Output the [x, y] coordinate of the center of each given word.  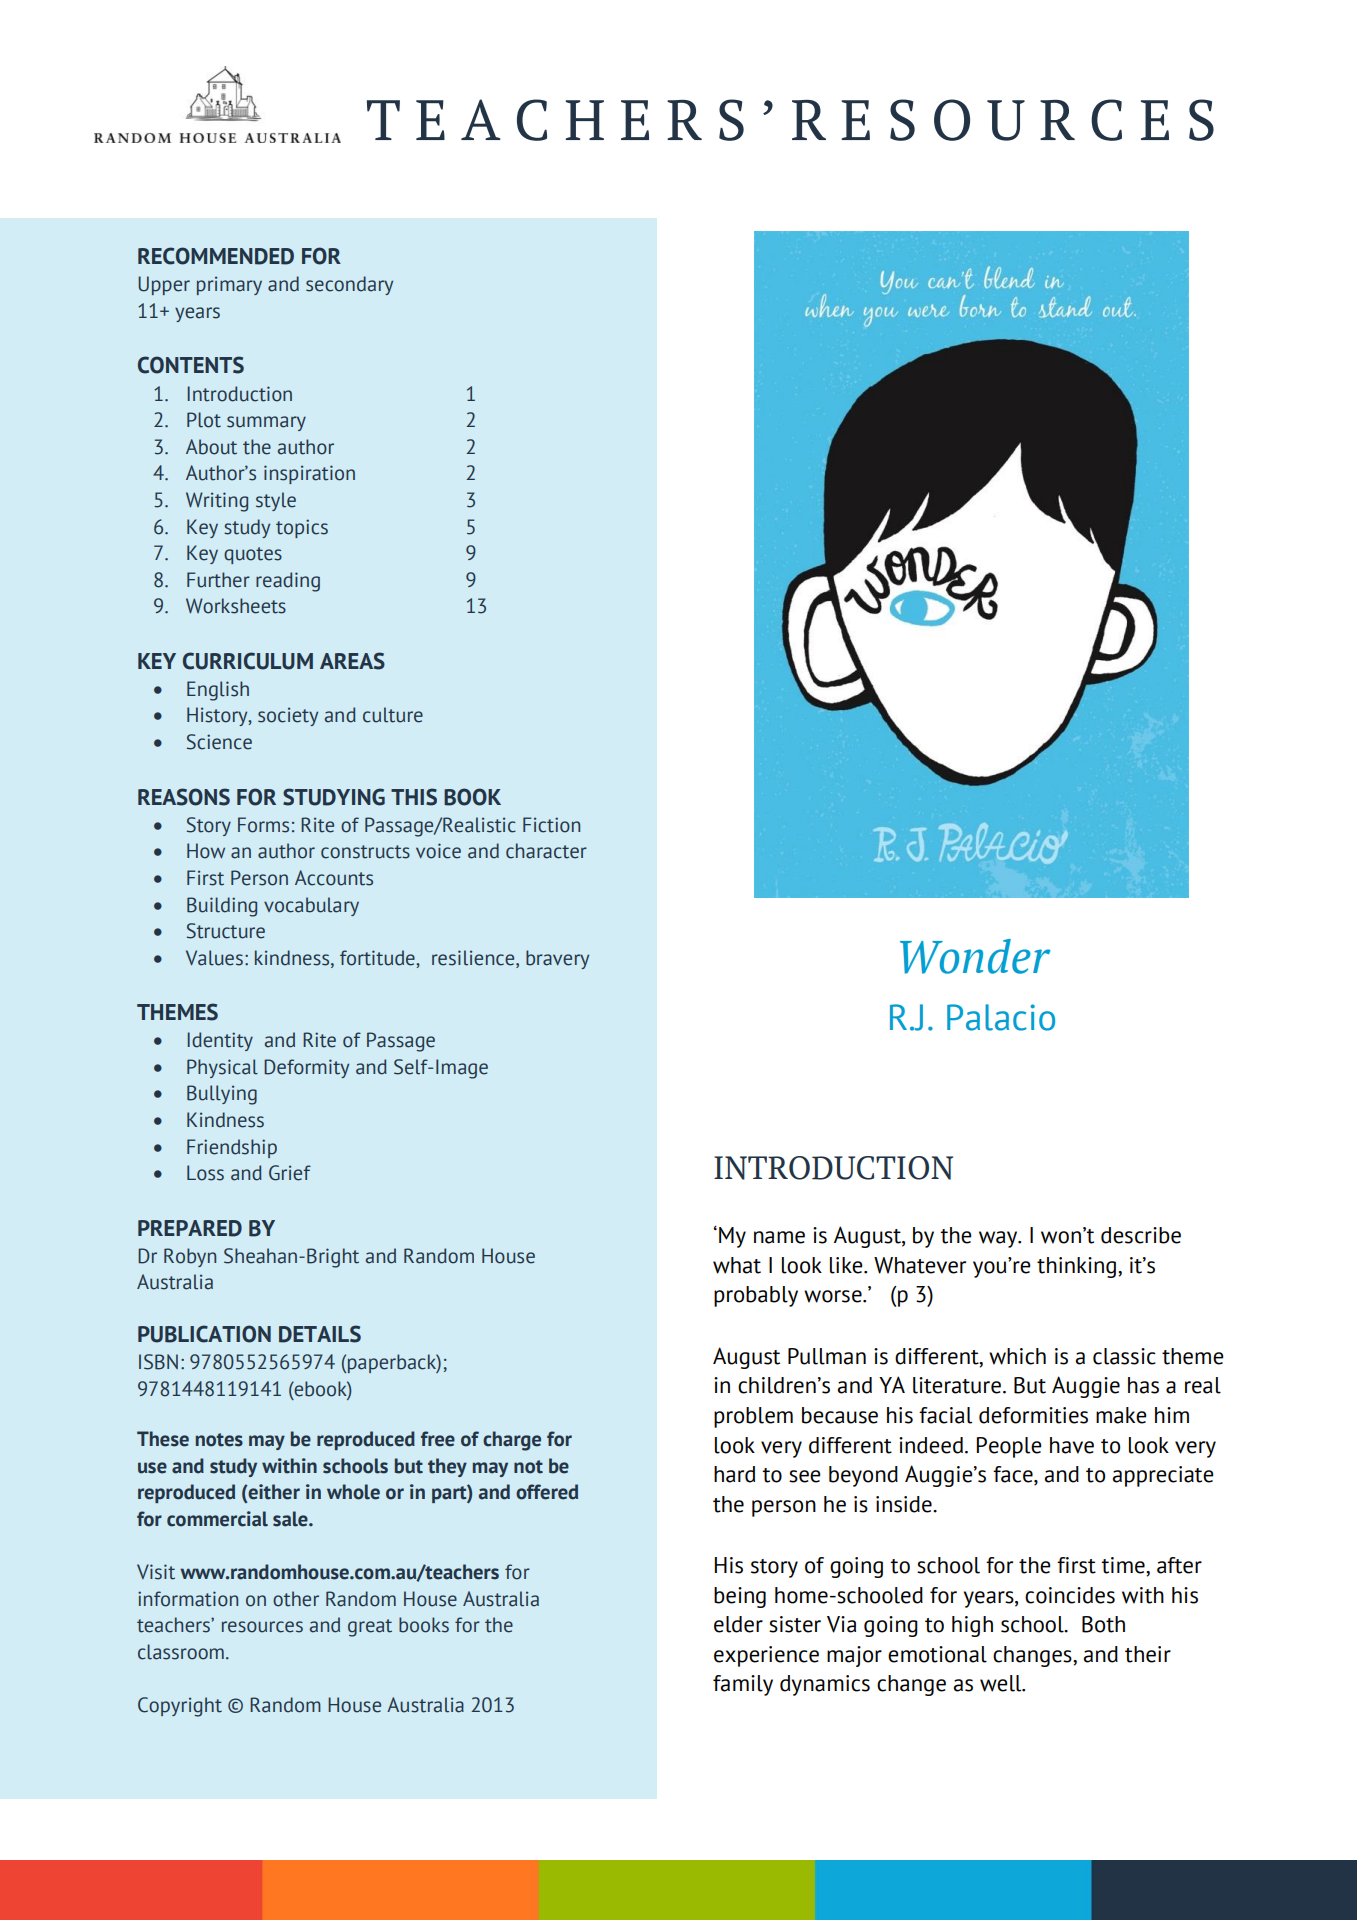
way [999, 1239]
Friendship [232, 1148]
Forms [263, 825]
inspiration [309, 474]
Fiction [551, 825]
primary [229, 285]
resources [262, 1627]
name [779, 1237]
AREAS [352, 661]
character [546, 851]
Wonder [975, 956]
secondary [349, 285]
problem [753, 1417]
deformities [1033, 1415]
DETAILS [320, 1334]
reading [288, 582]
